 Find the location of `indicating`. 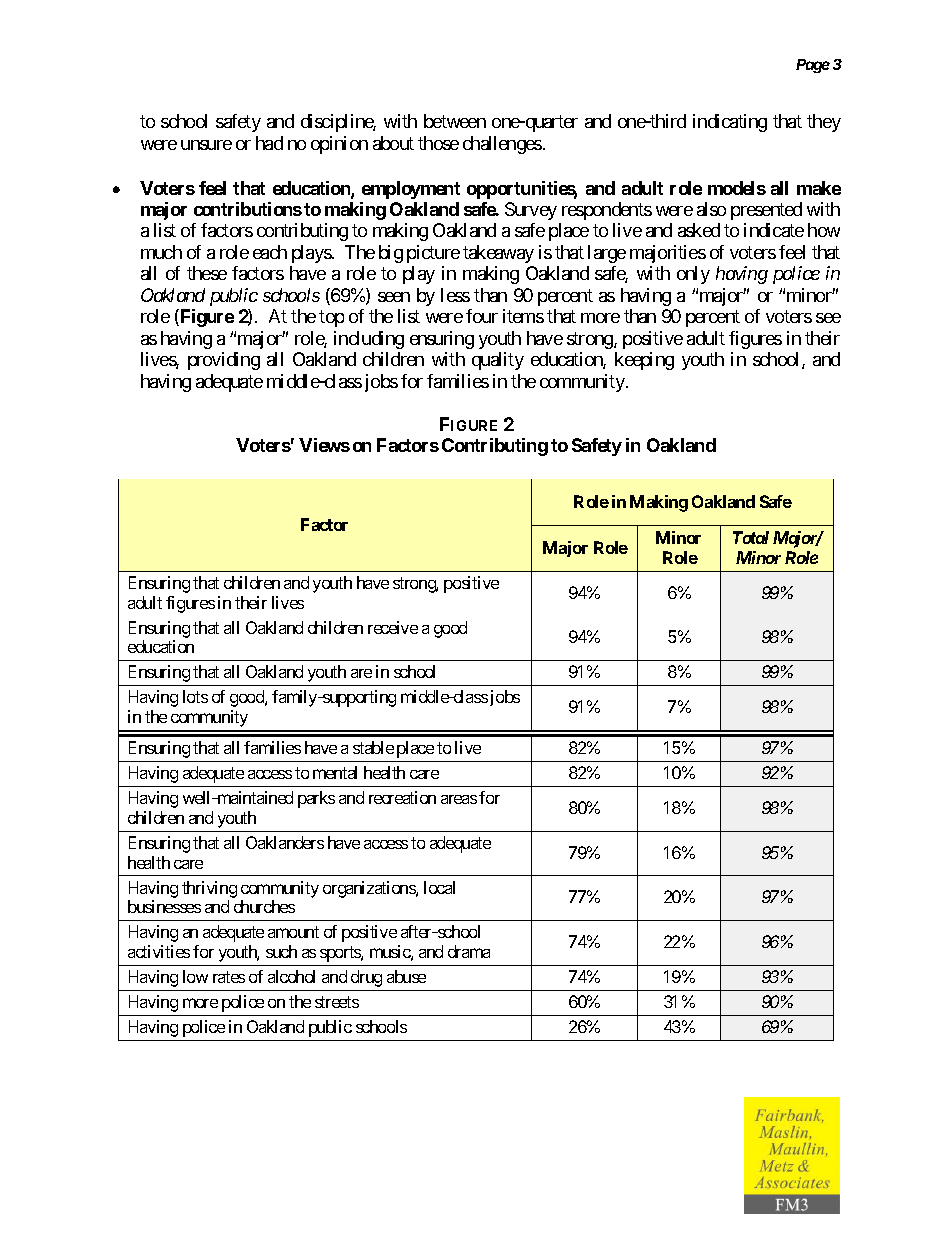

indicating is located at coordinates (730, 123).
